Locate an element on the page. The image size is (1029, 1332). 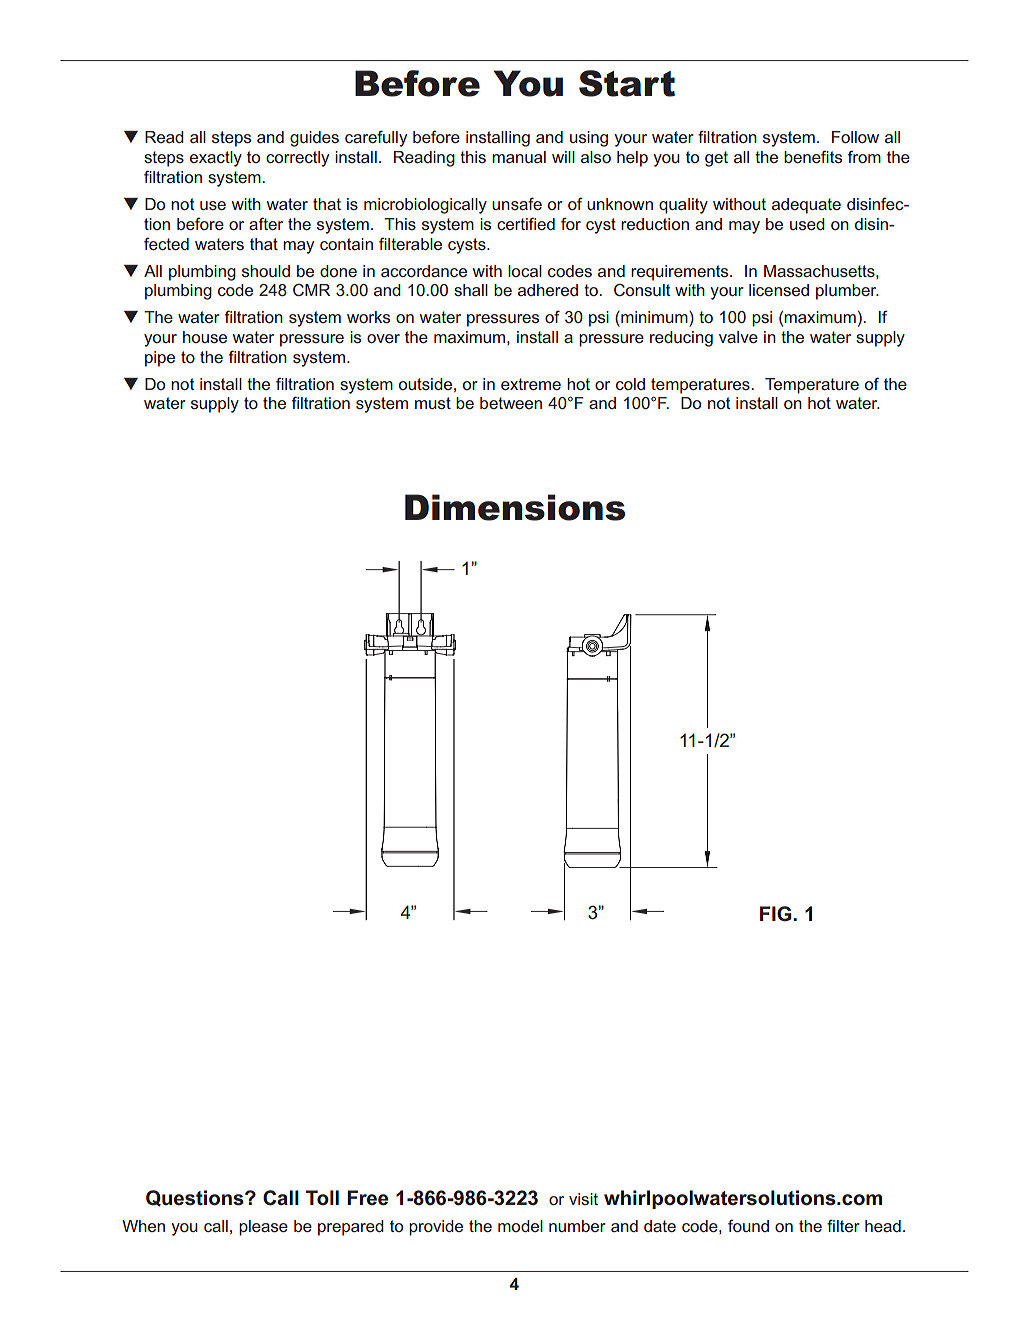
extreme is located at coordinates (531, 384).
